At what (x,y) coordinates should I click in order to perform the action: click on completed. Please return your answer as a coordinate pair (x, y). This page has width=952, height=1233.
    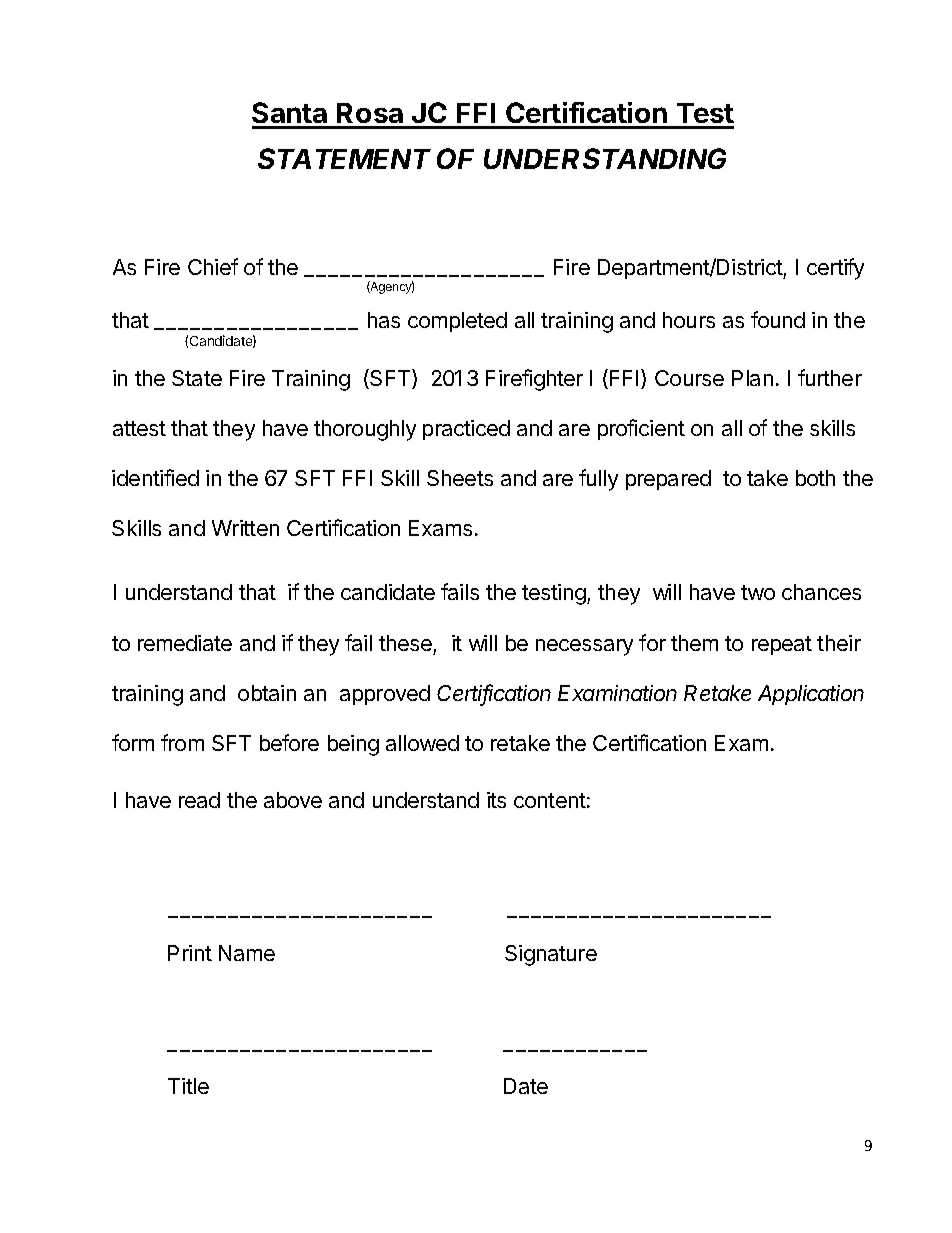
    Looking at the image, I should click on (457, 322).
